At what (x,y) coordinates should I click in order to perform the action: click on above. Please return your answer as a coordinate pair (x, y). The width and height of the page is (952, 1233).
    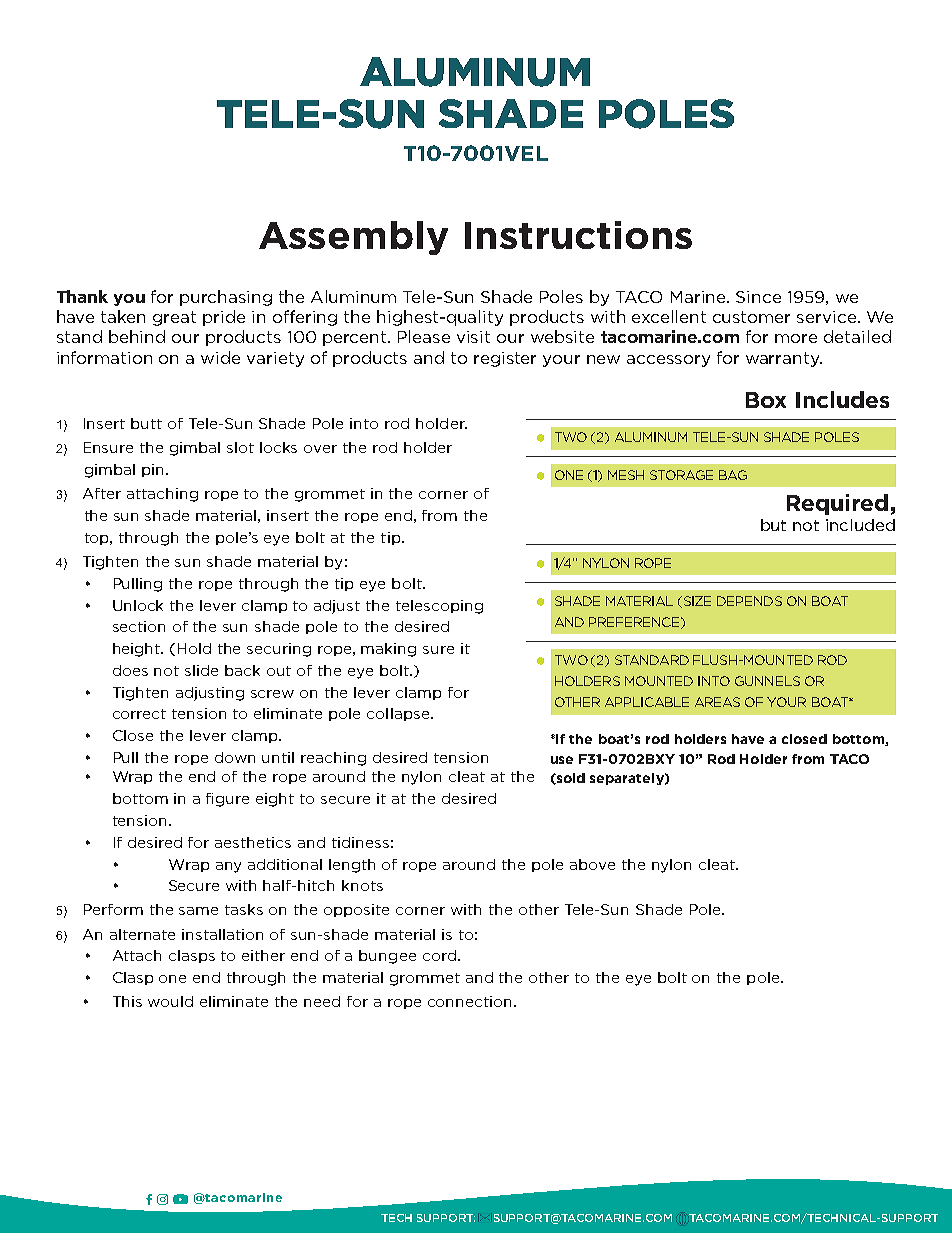
    Looking at the image, I should click on (592, 864).
